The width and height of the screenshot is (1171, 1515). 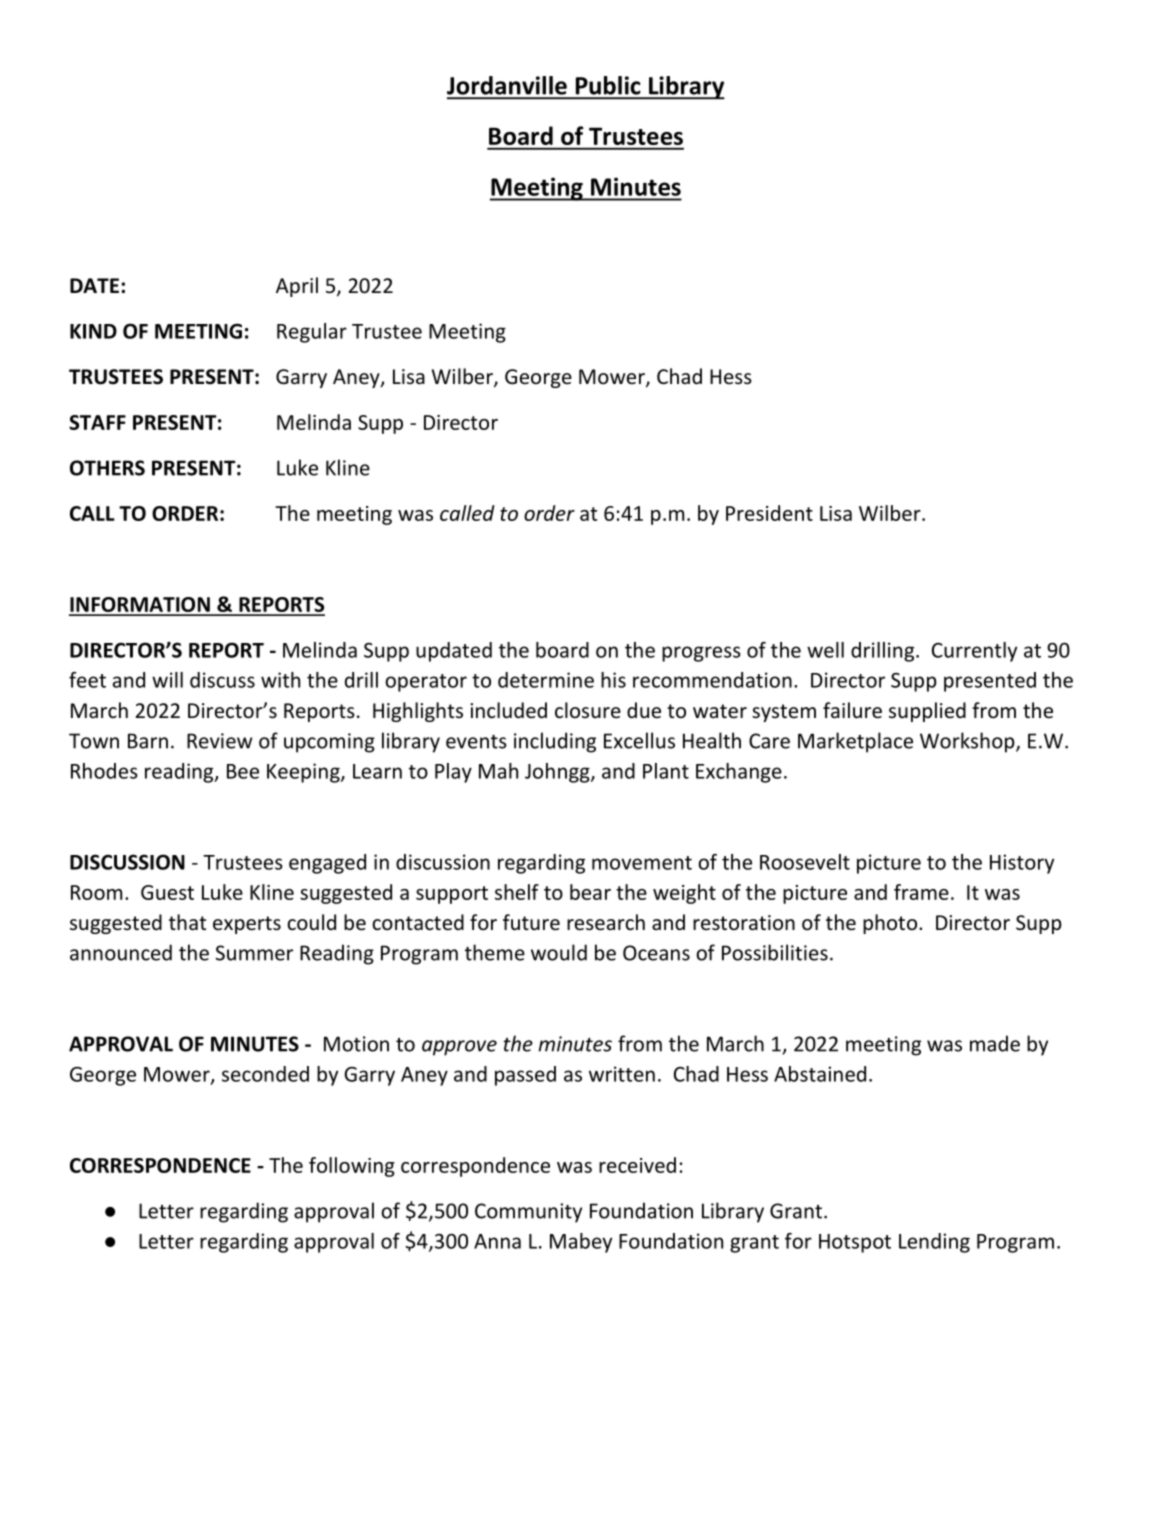 I want to click on determine, so click(x=546, y=680).
